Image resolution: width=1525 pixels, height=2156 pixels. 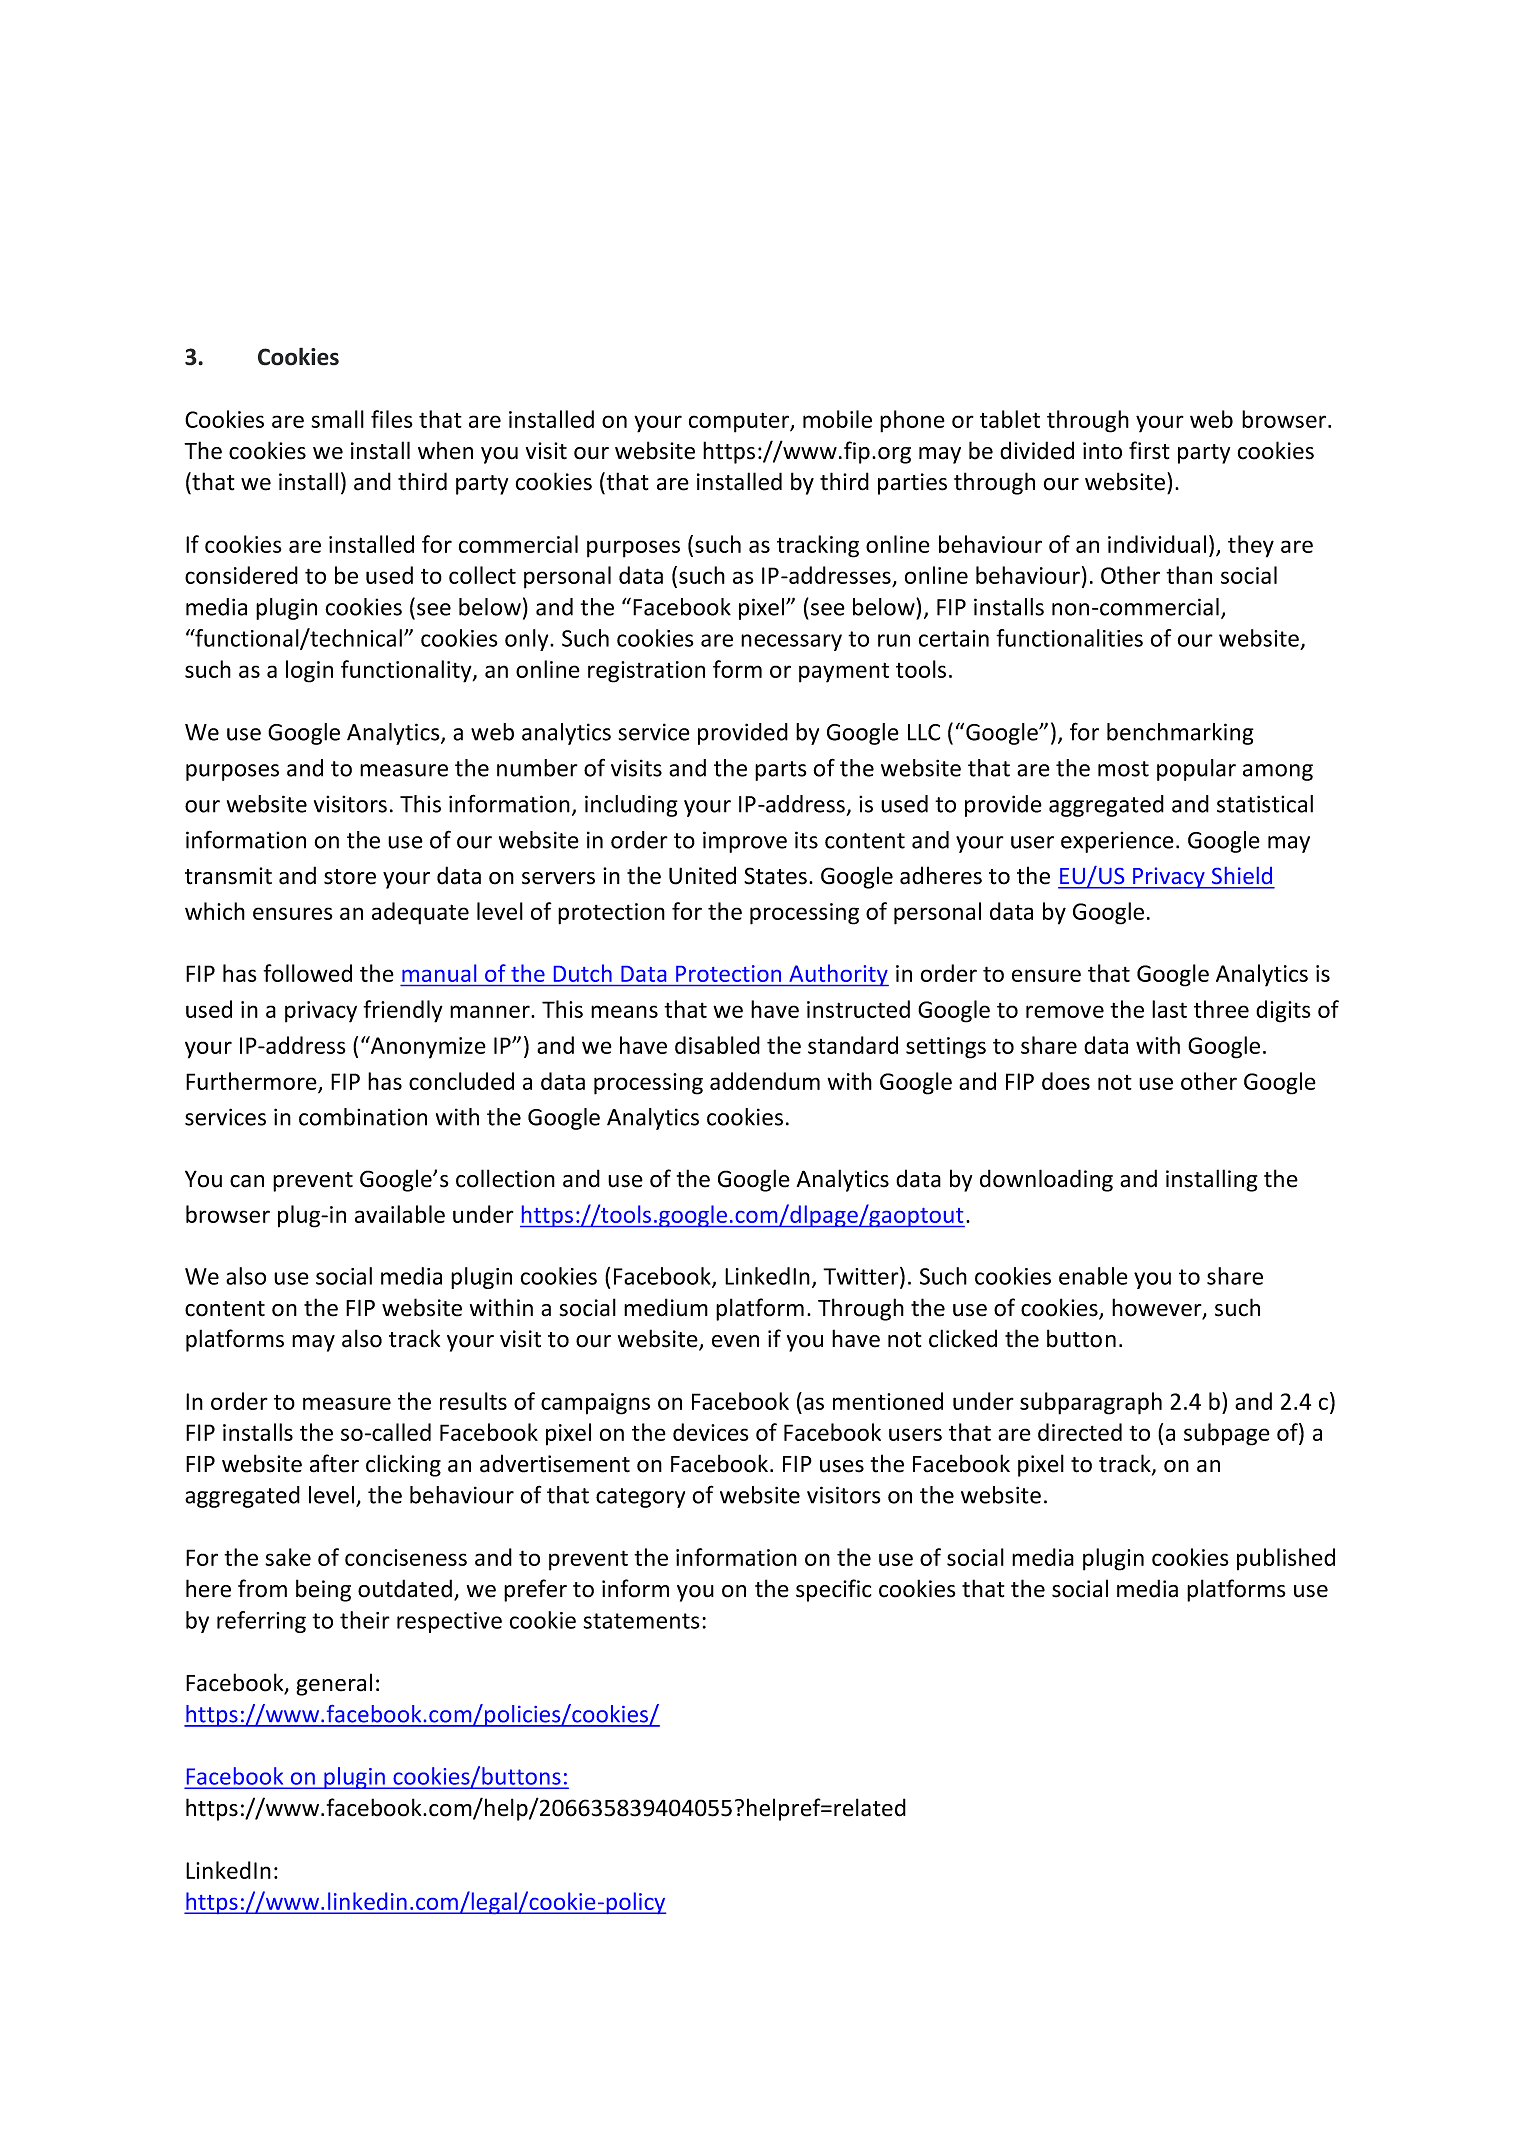 What do you see at coordinates (1046, 1180) in the image?
I see `downloading` at bounding box center [1046, 1180].
